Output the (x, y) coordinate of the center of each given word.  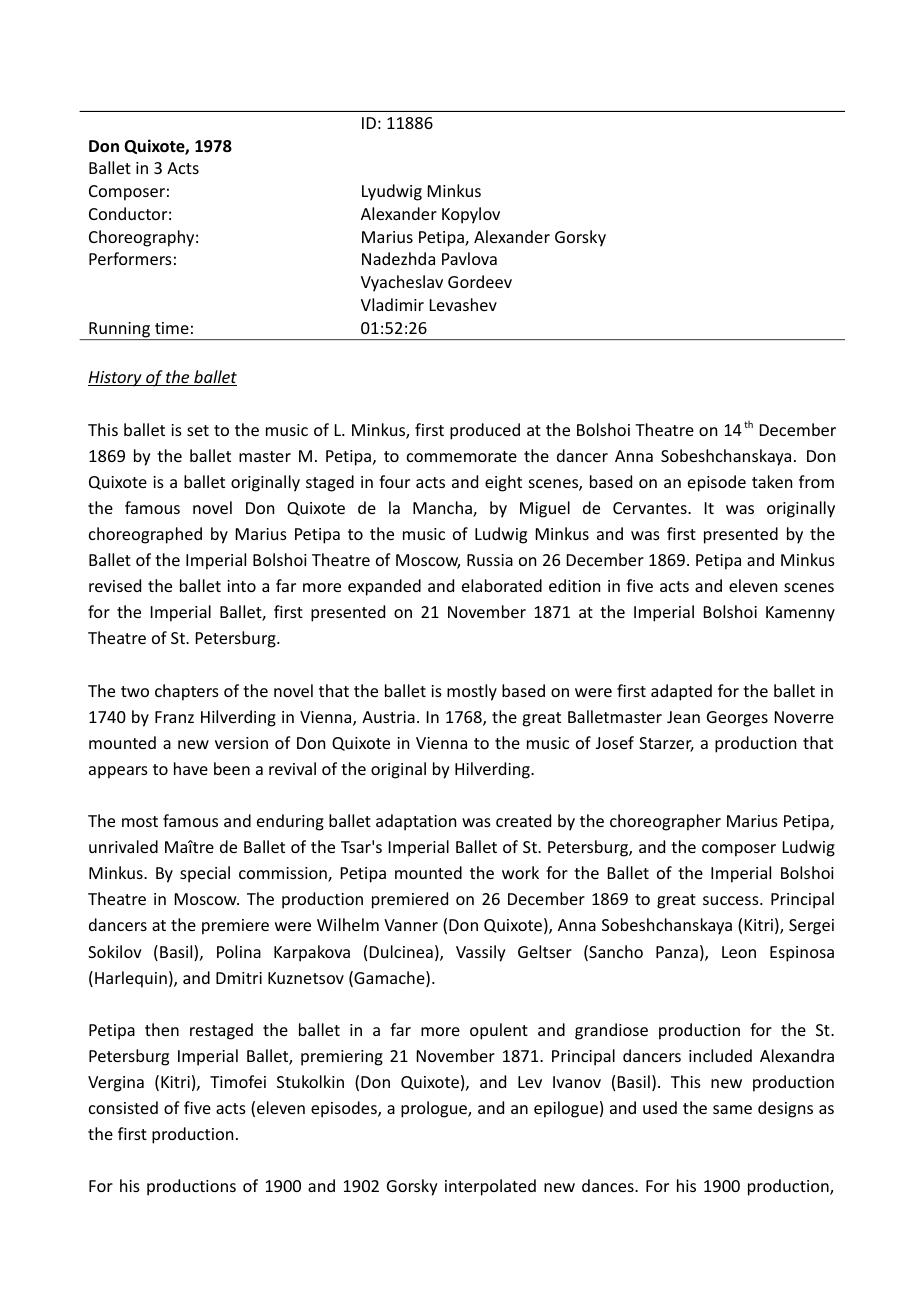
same (732, 1109)
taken (772, 481)
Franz (174, 717)
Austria (388, 717)
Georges (737, 719)
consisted (123, 1107)
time (172, 328)
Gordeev (480, 281)
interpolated (490, 1187)
